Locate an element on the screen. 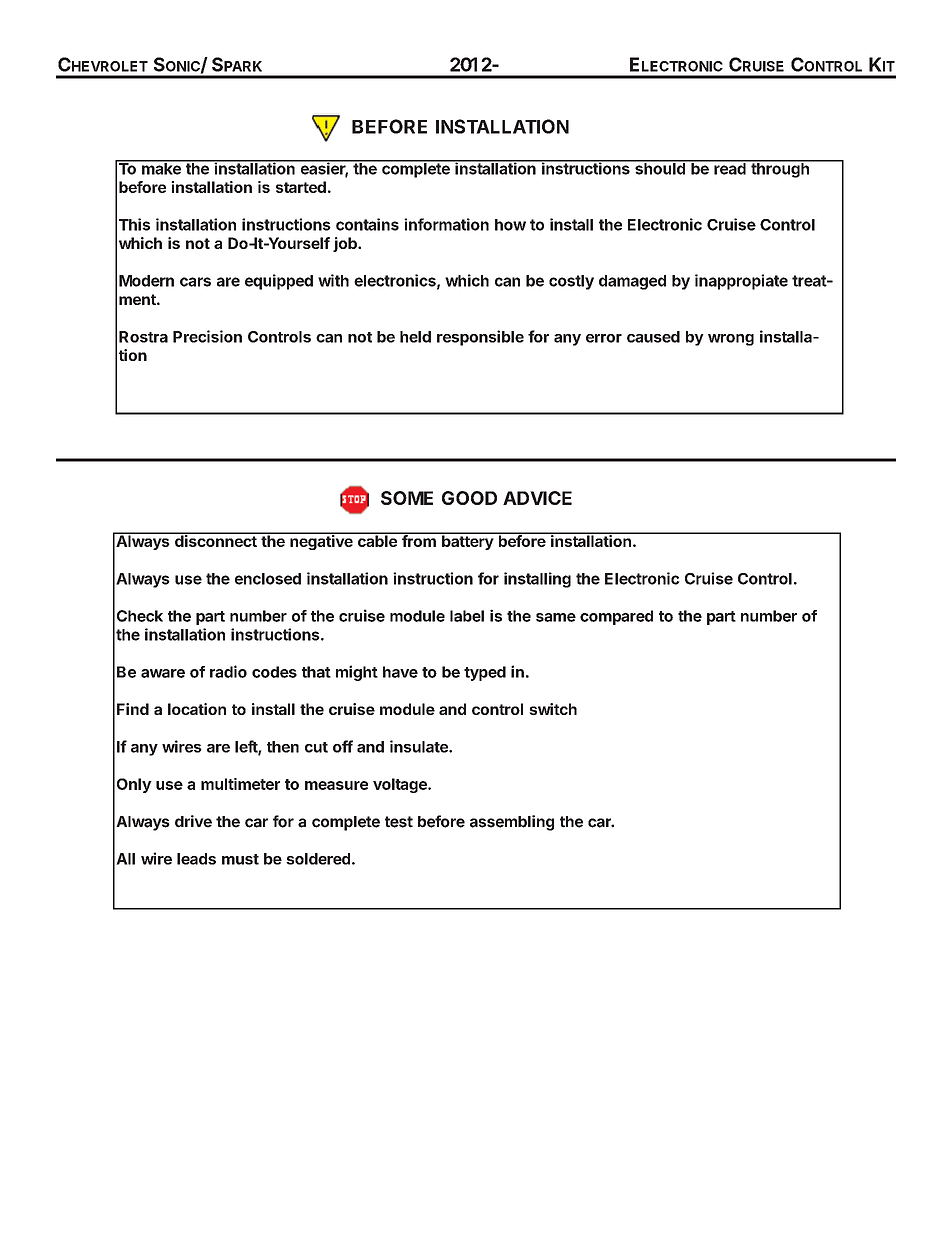 The width and height of the screenshot is (952, 1233). assembling is located at coordinates (512, 823).
